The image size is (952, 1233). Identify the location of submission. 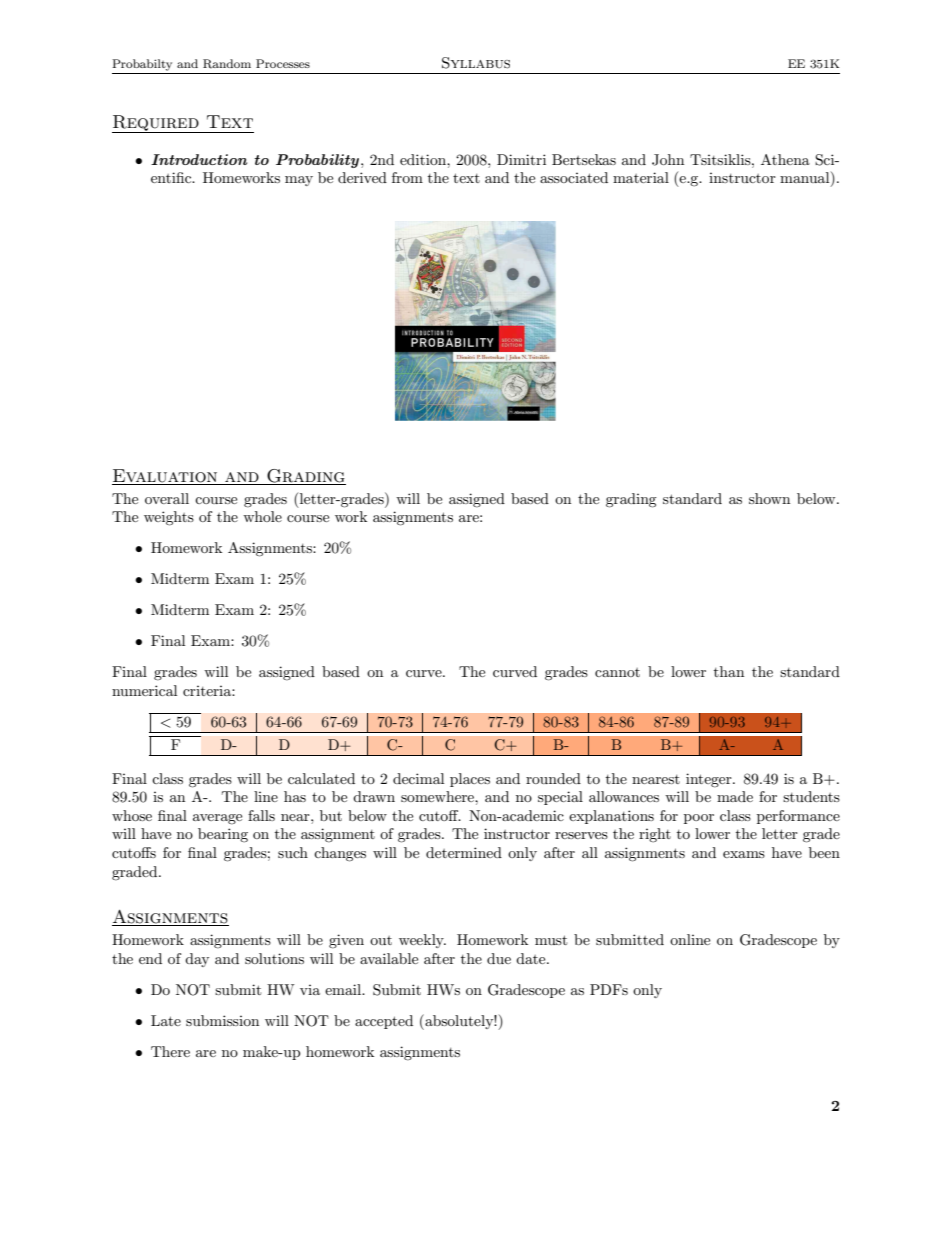
(222, 1020).
